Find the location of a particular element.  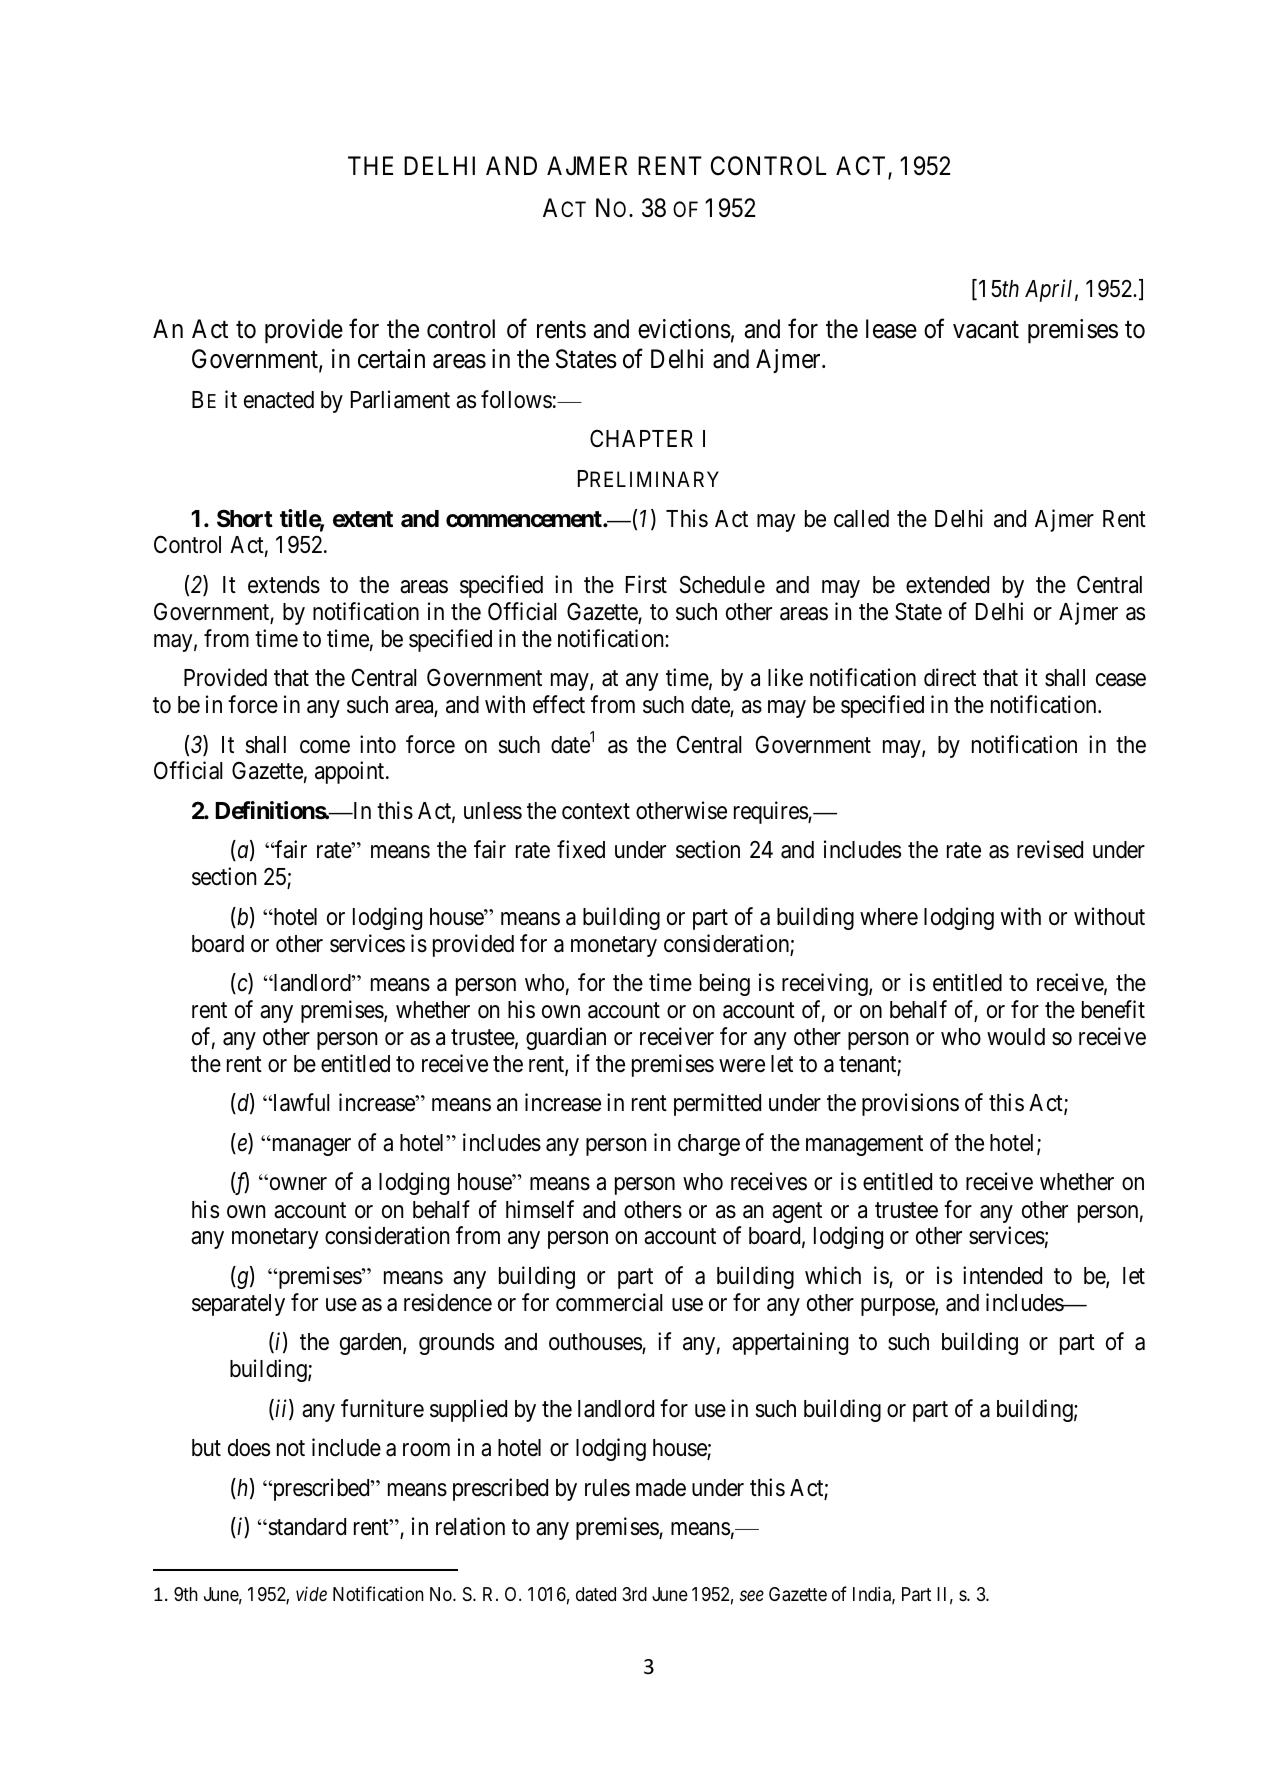

commercial is located at coordinates (609, 1302).
